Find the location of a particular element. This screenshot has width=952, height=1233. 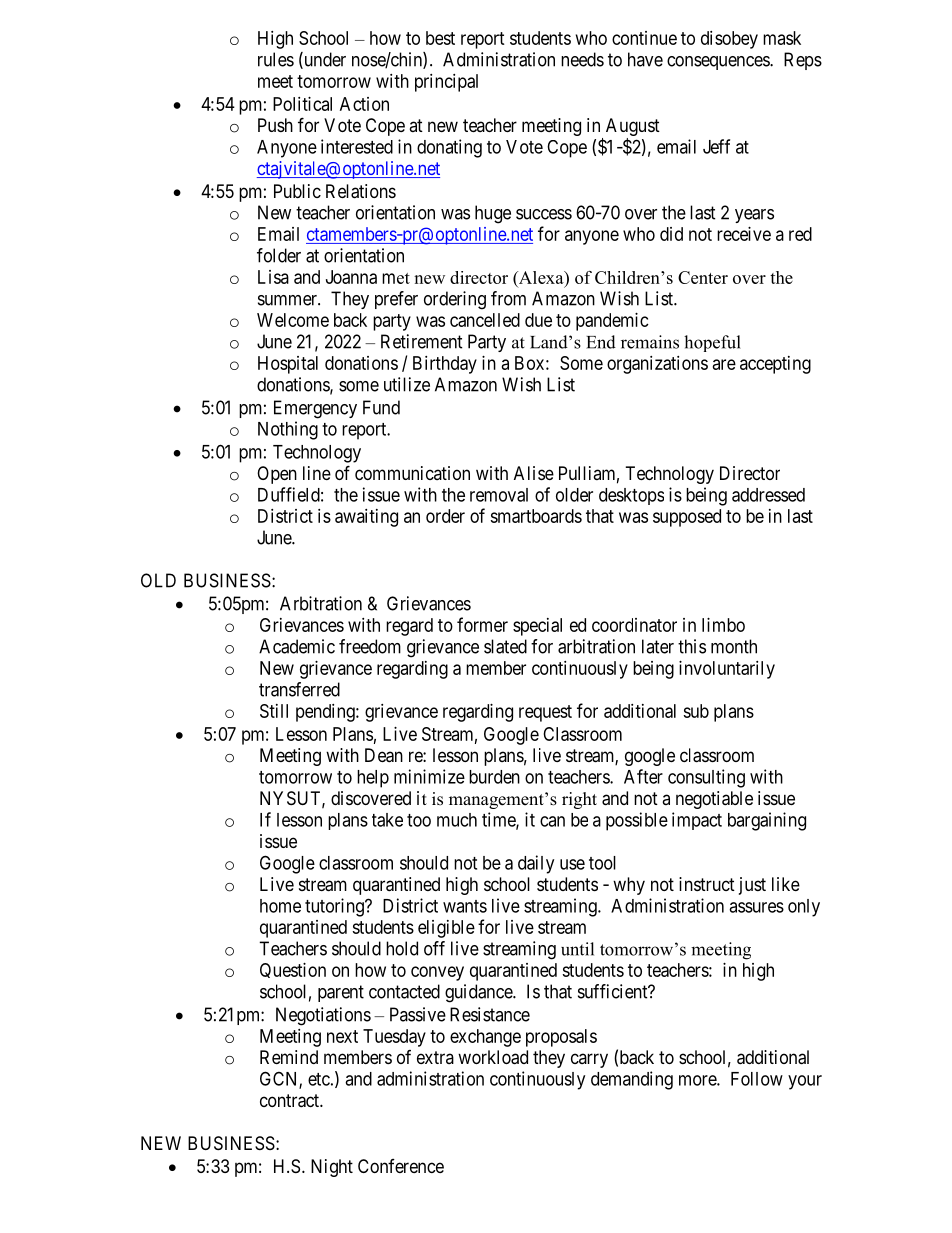

help is located at coordinates (373, 779).
